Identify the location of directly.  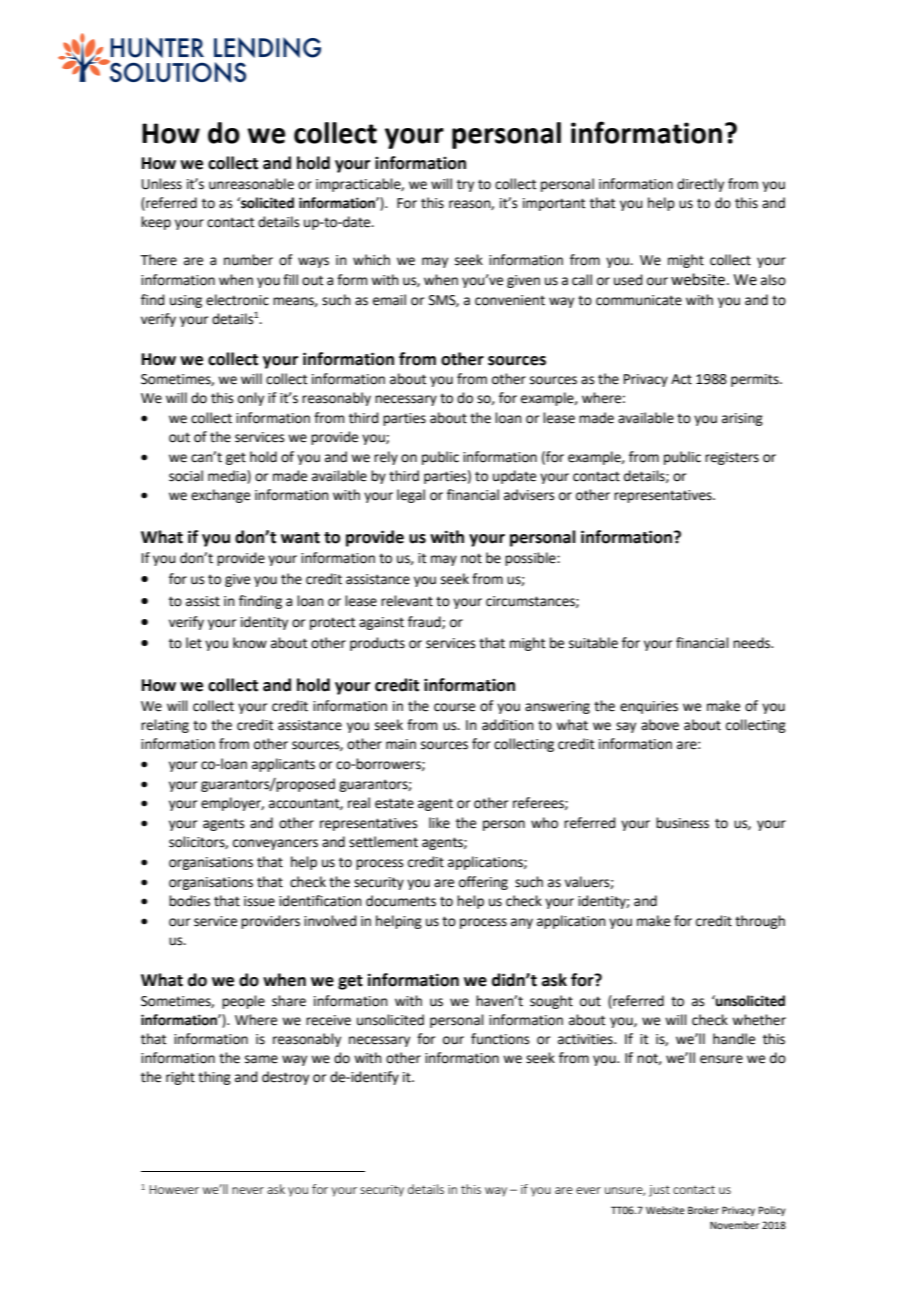
(700, 185).
